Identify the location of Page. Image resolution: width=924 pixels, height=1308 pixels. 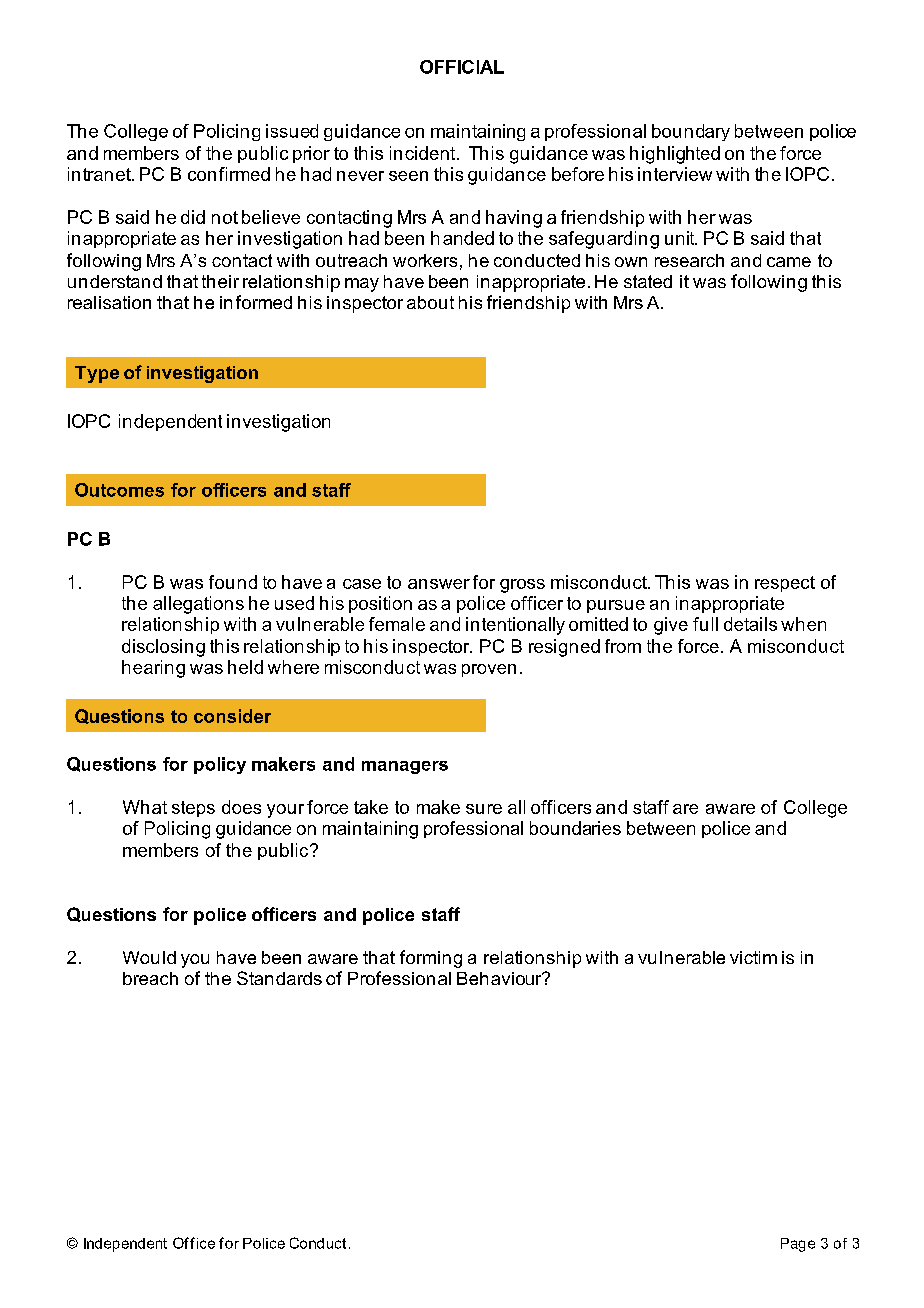
(798, 1245).
